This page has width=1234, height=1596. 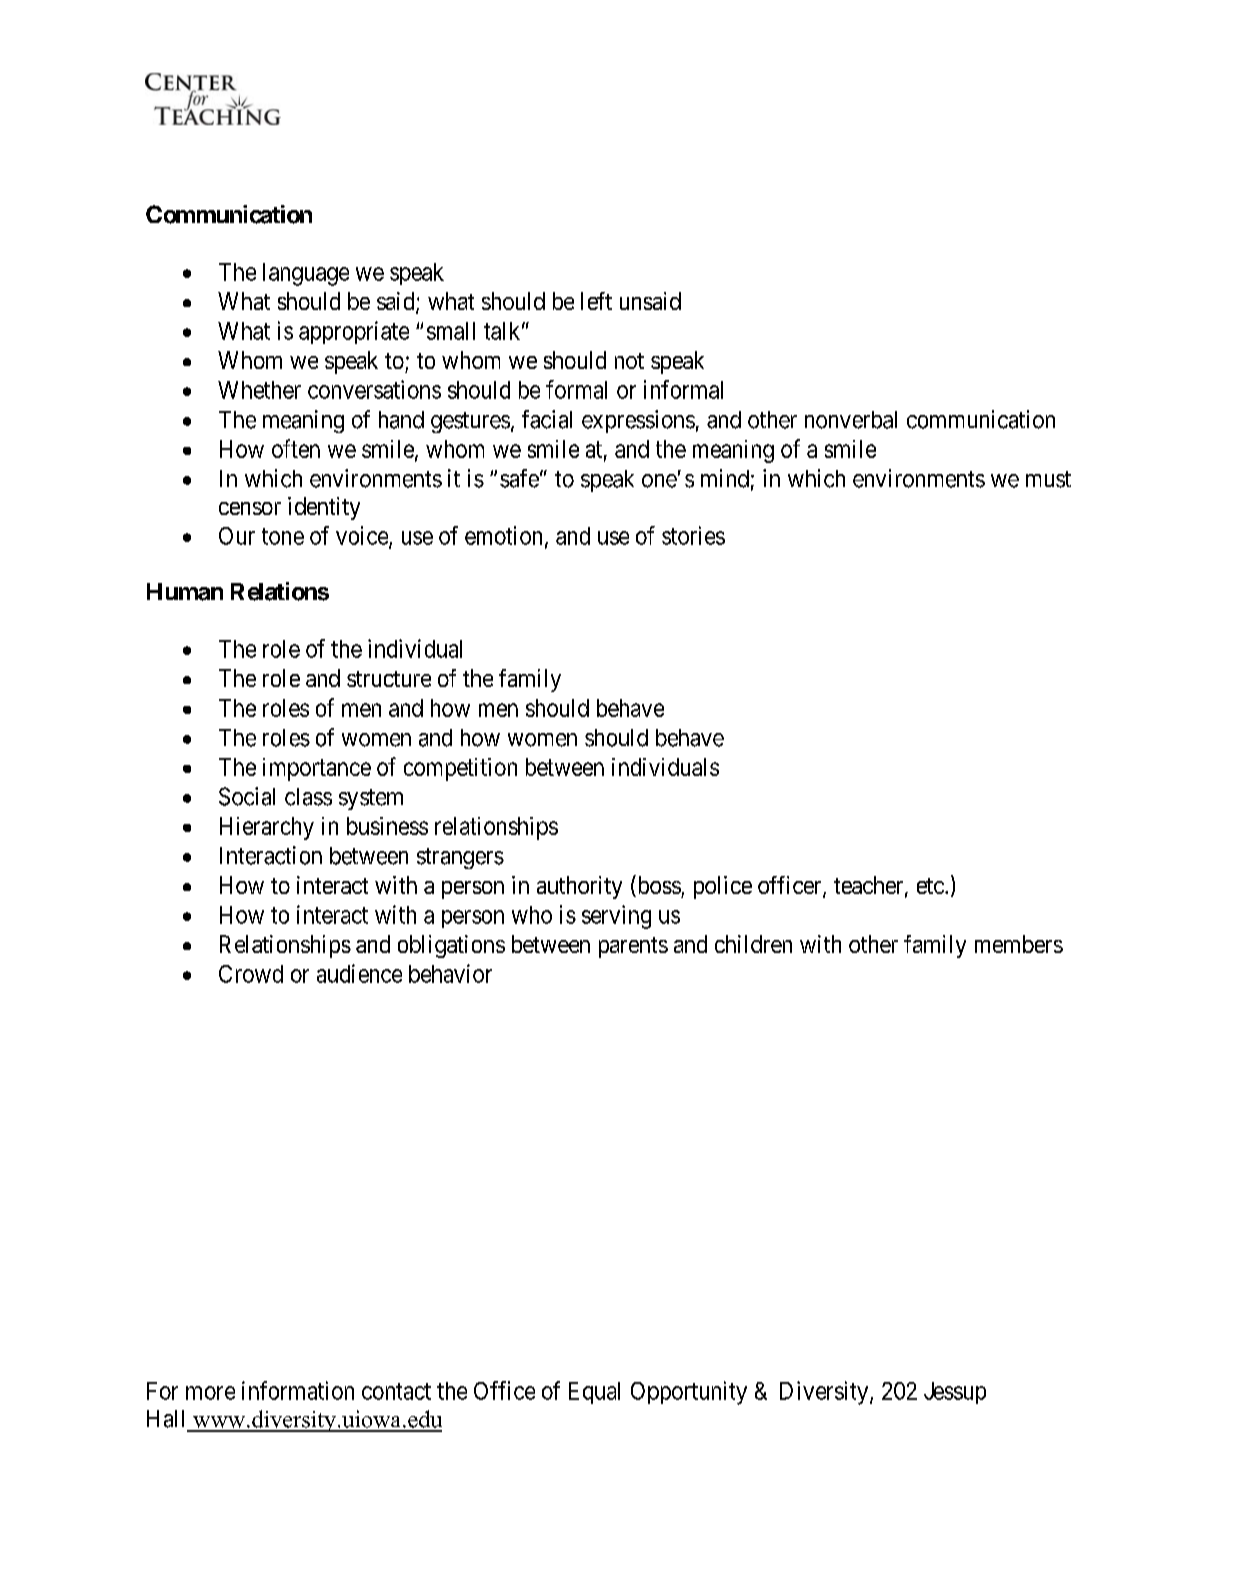 What do you see at coordinates (267, 828) in the page?
I see `Hierarchy` at bounding box center [267, 828].
